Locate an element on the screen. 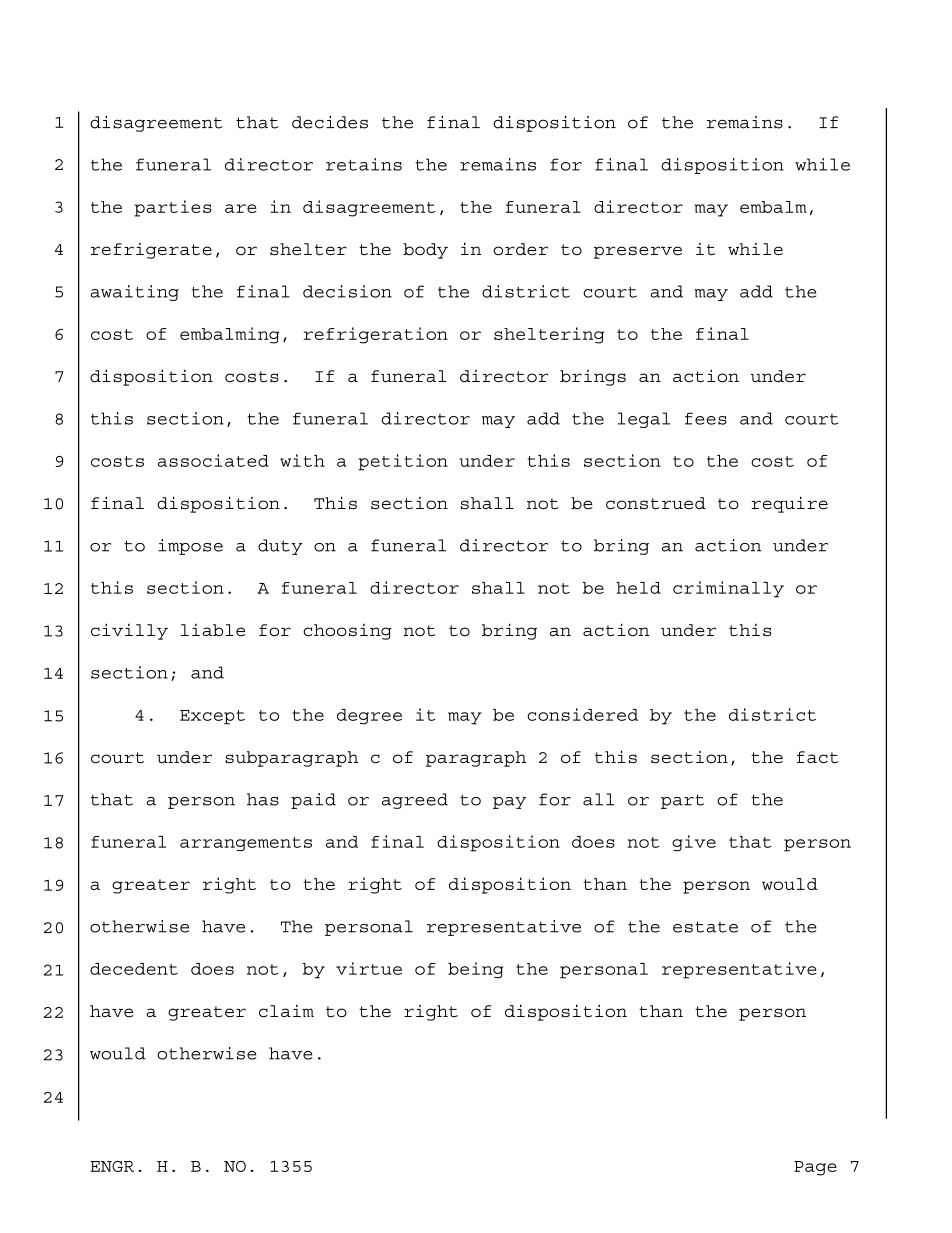 The height and width of the screenshot is (1233, 952). fees is located at coordinates (706, 418).
